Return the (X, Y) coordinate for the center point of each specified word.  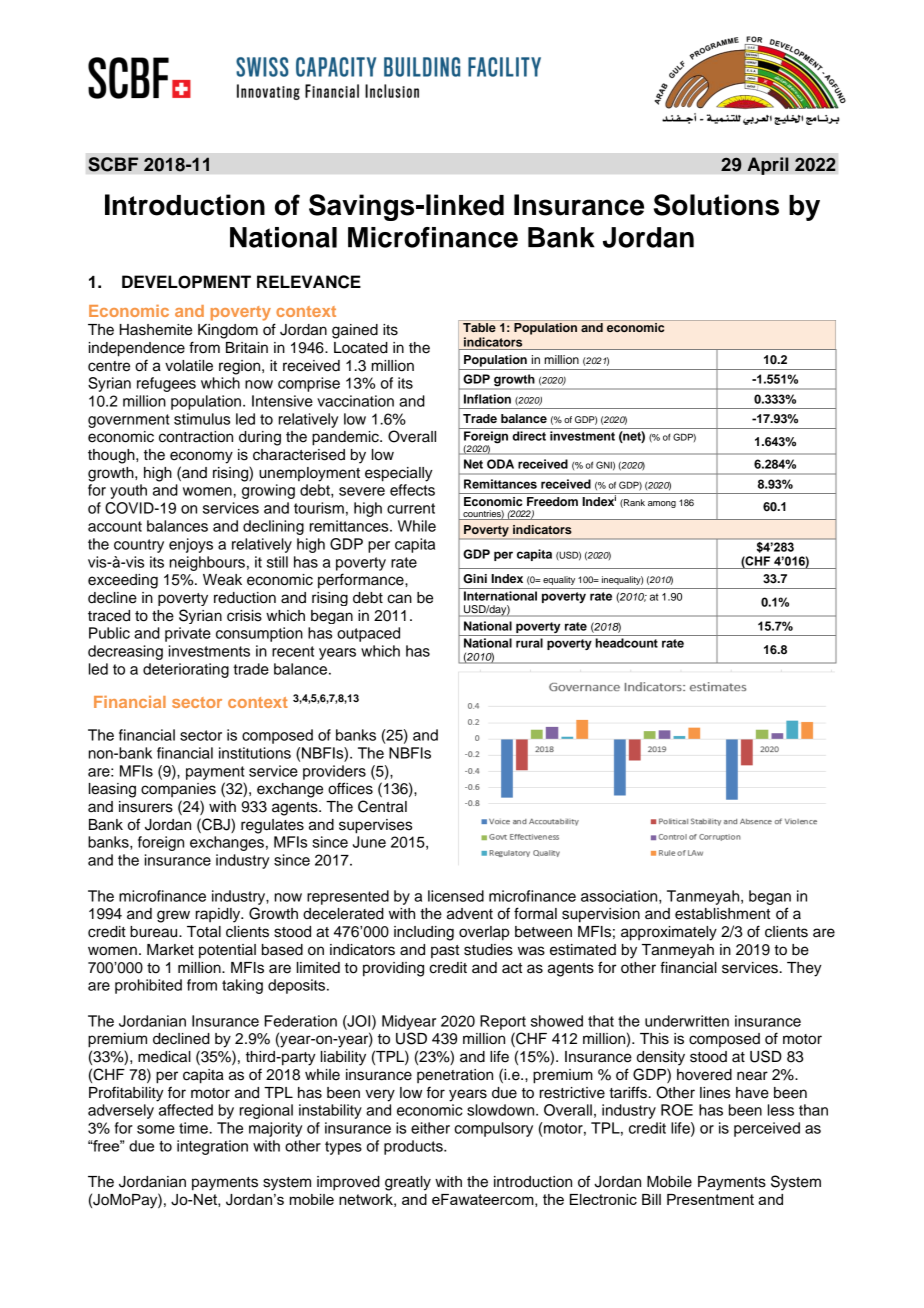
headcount (626, 643)
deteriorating (186, 670)
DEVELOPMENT (186, 282)
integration (212, 1147)
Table (479, 327)
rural (529, 643)
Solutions (716, 205)
